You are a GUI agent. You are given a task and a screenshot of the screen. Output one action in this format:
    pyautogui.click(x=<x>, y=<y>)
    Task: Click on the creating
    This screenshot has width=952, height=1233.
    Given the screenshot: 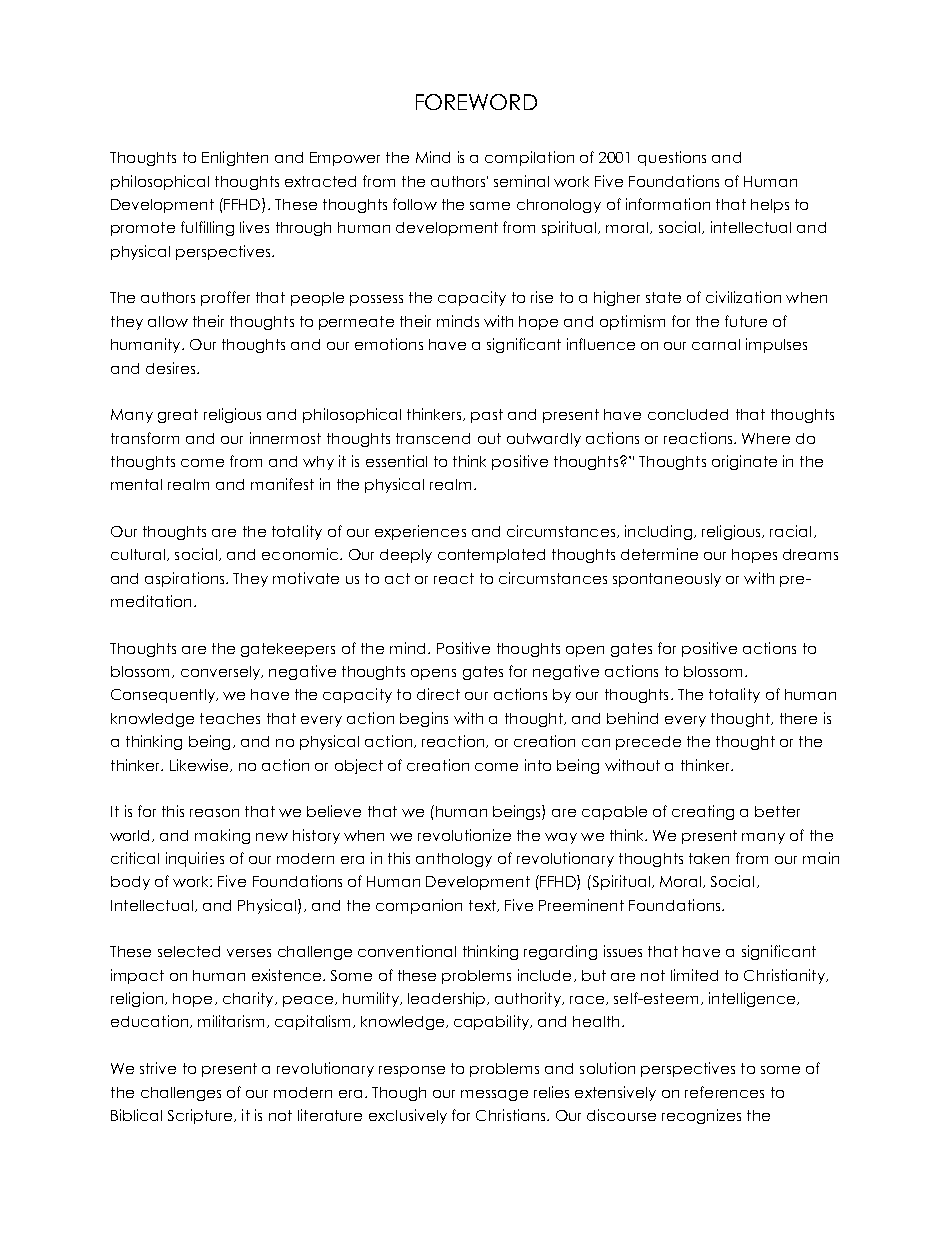 What is the action you would take?
    pyautogui.click(x=703, y=812)
